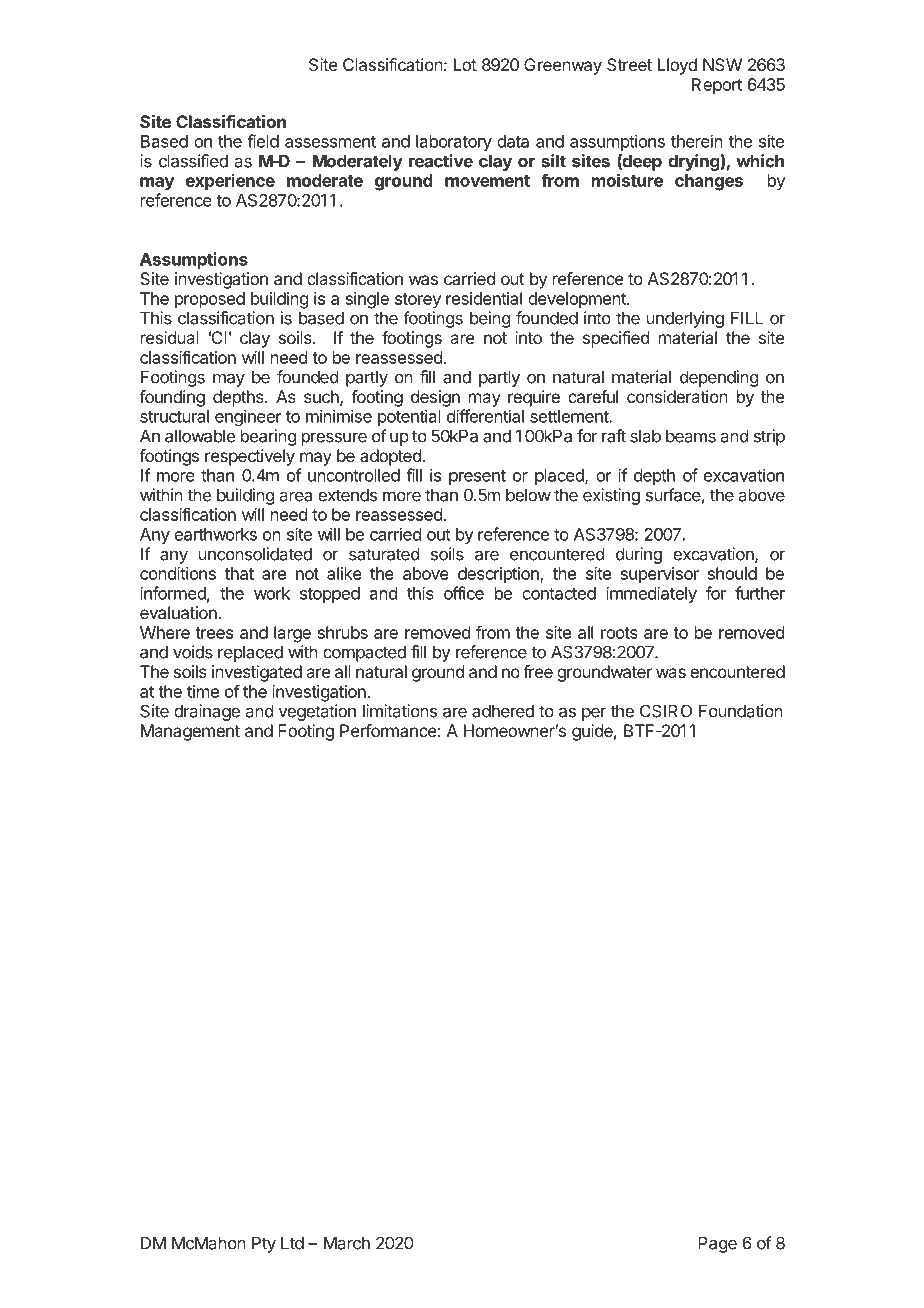 This screenshot has width=924, height=1308. Describe the element at coordinates (347, 1243) in the screenshot. I see `March` at that location.
